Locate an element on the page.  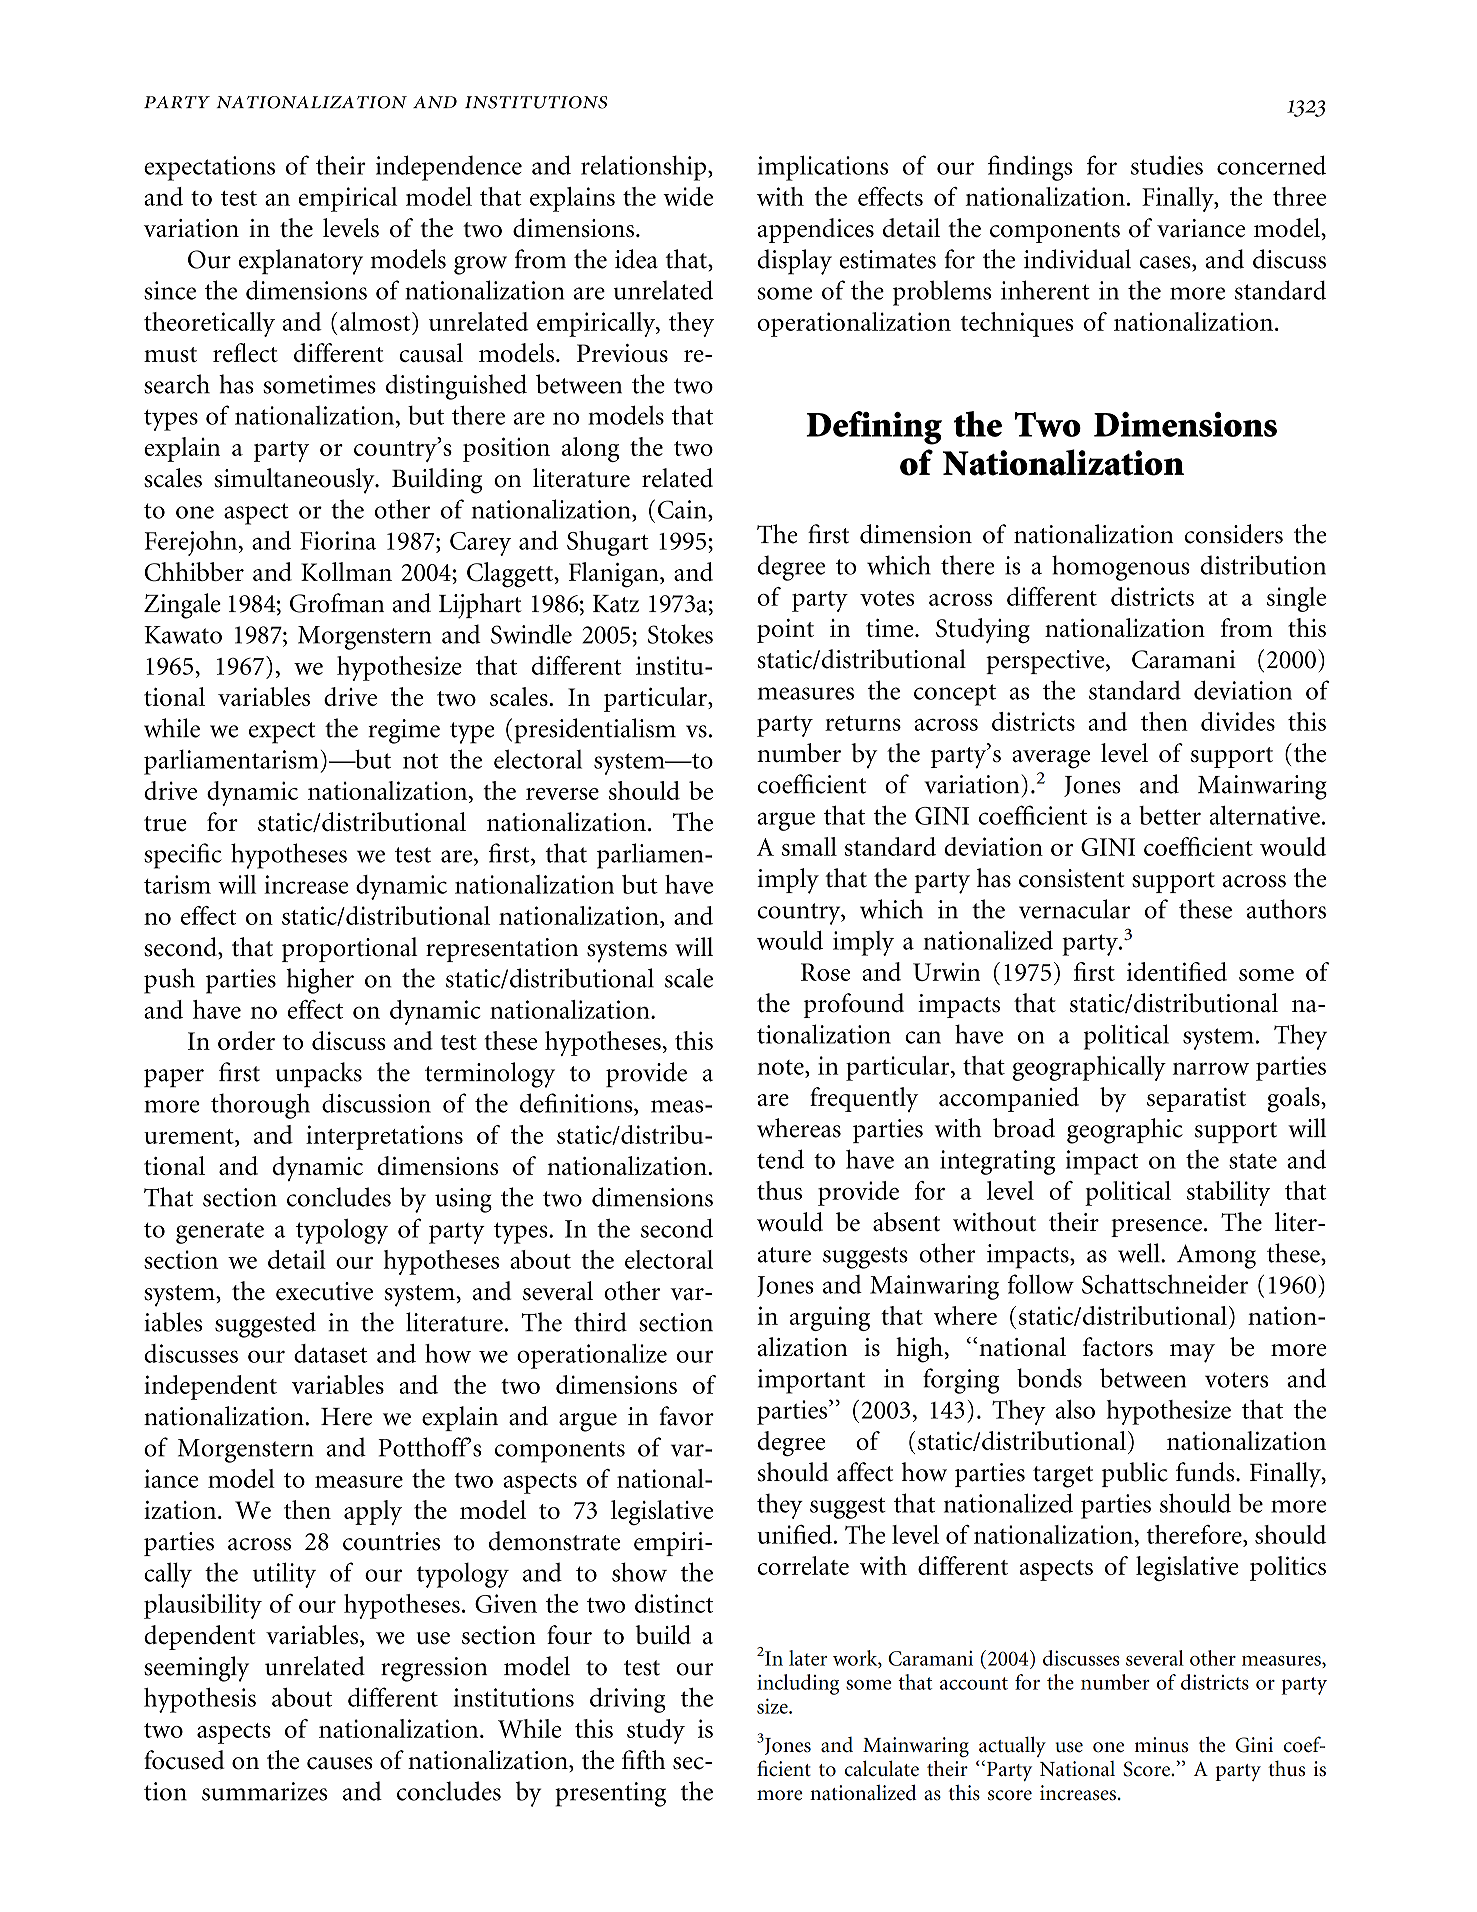
homogenous is located at coordinates (1121, 568).
